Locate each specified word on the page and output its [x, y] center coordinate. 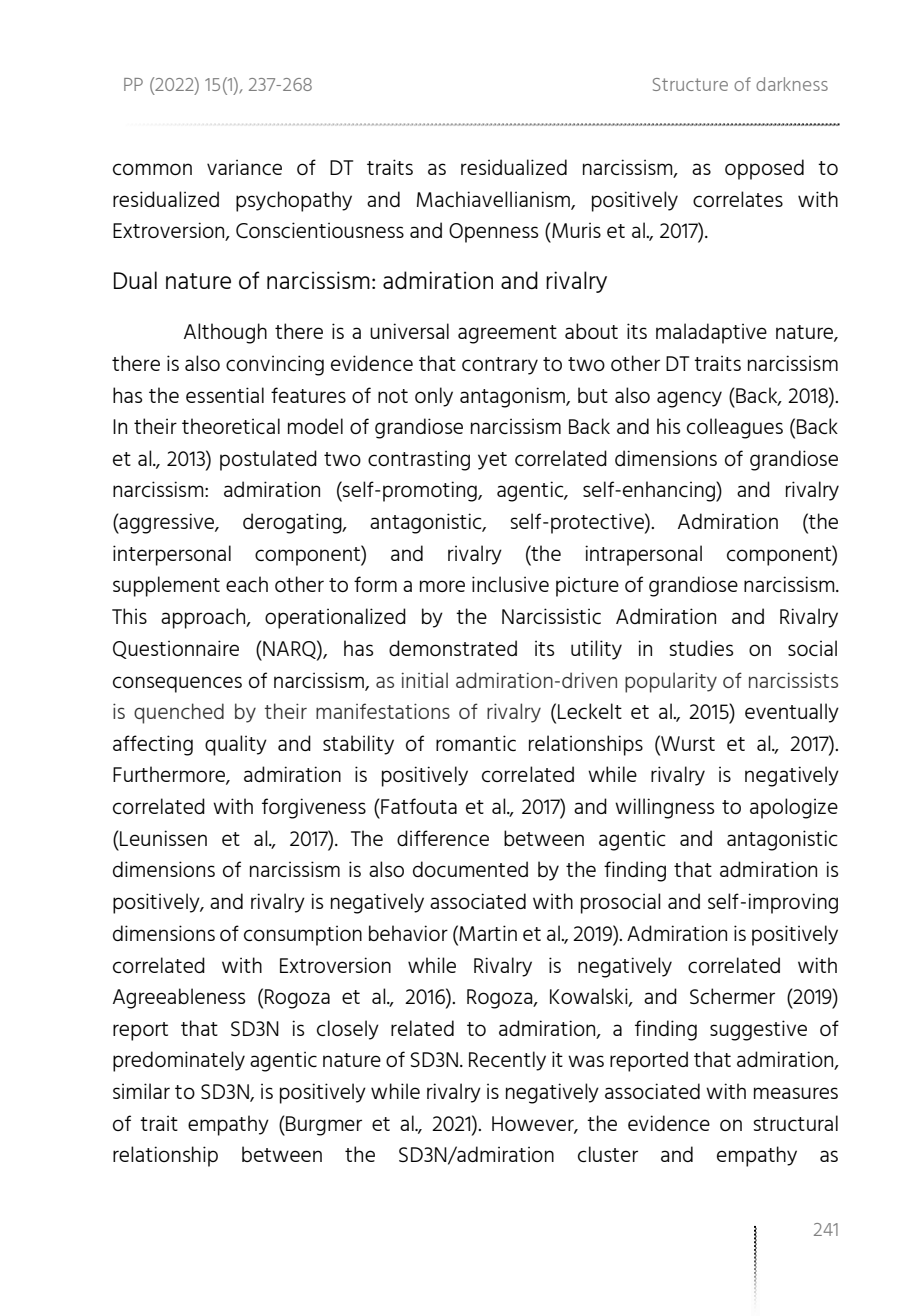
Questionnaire [176, 649]
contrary [500, 366]
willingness [664, 808]
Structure [690, 84]
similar [141, 1091]
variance [244, 167]
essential [225, 395]
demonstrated [453, 648]
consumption [303, 935]
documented [470, 869]
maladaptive [711, 333]
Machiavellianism [494, 200]
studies [701, 648]
